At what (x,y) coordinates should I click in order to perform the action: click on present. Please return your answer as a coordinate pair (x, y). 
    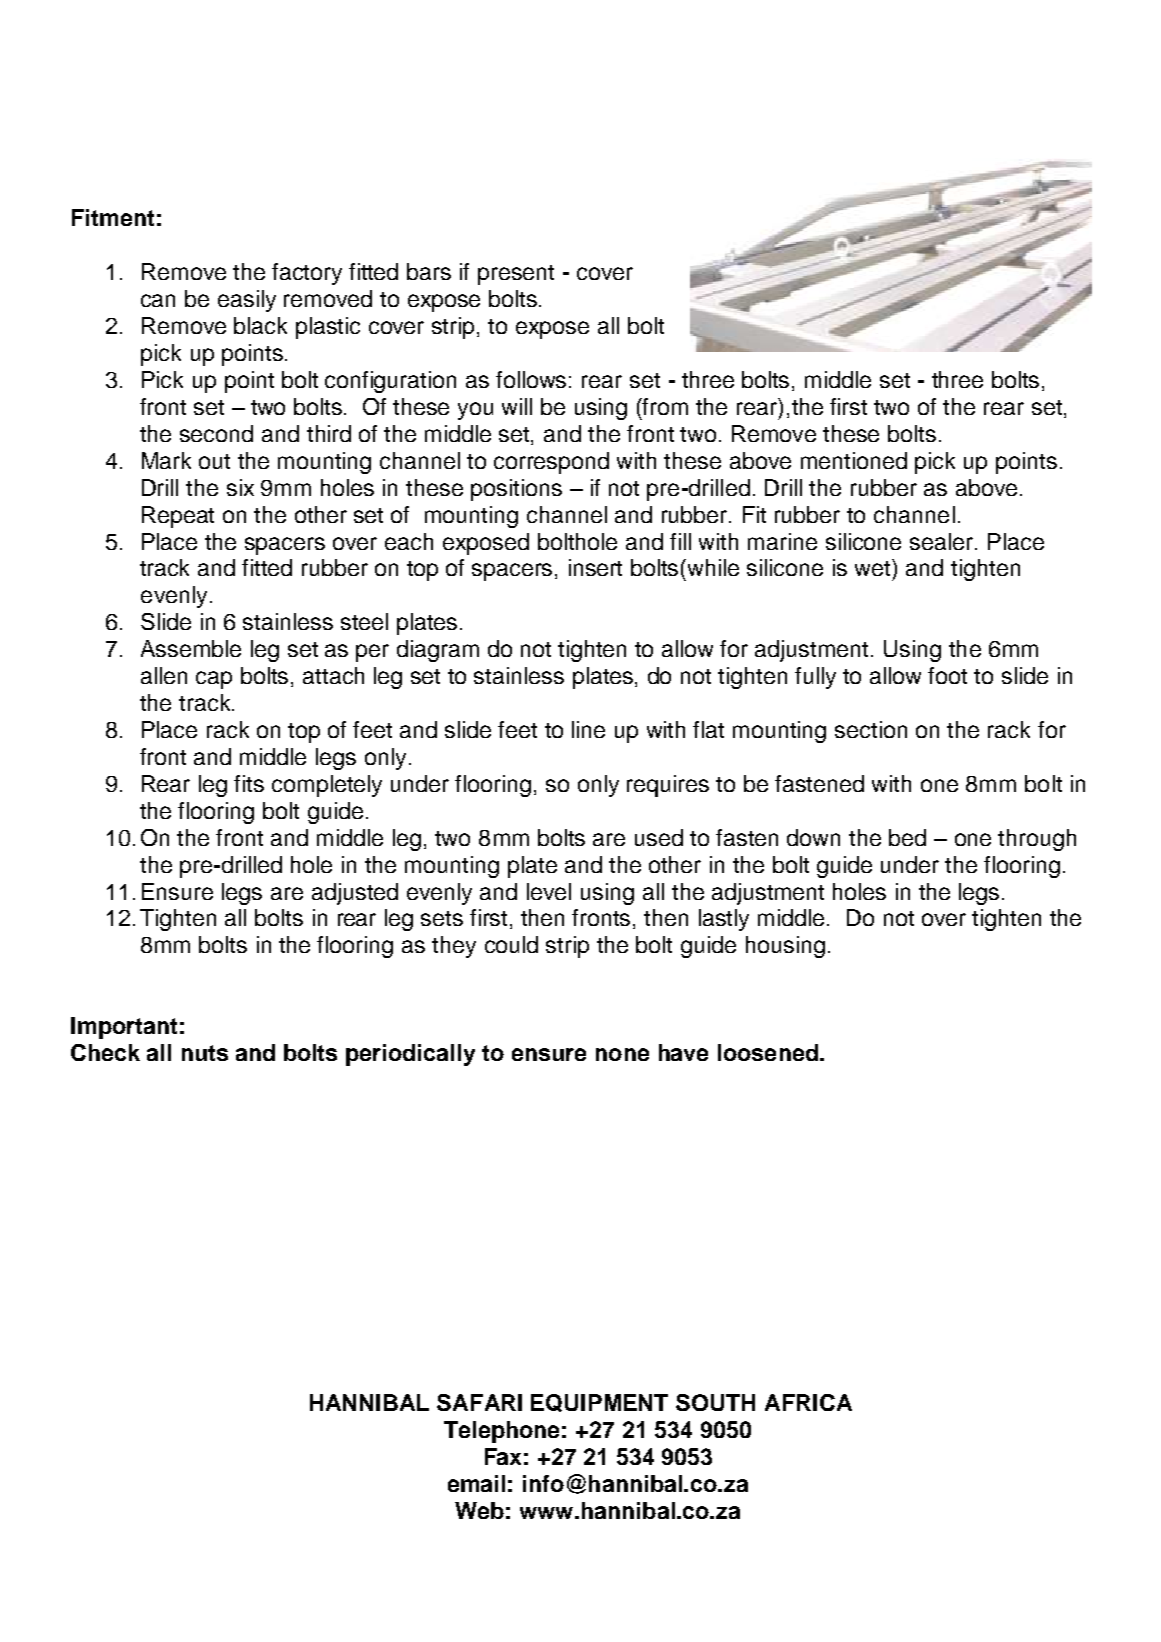
    Looking at the image, I should click on (516, 275).
